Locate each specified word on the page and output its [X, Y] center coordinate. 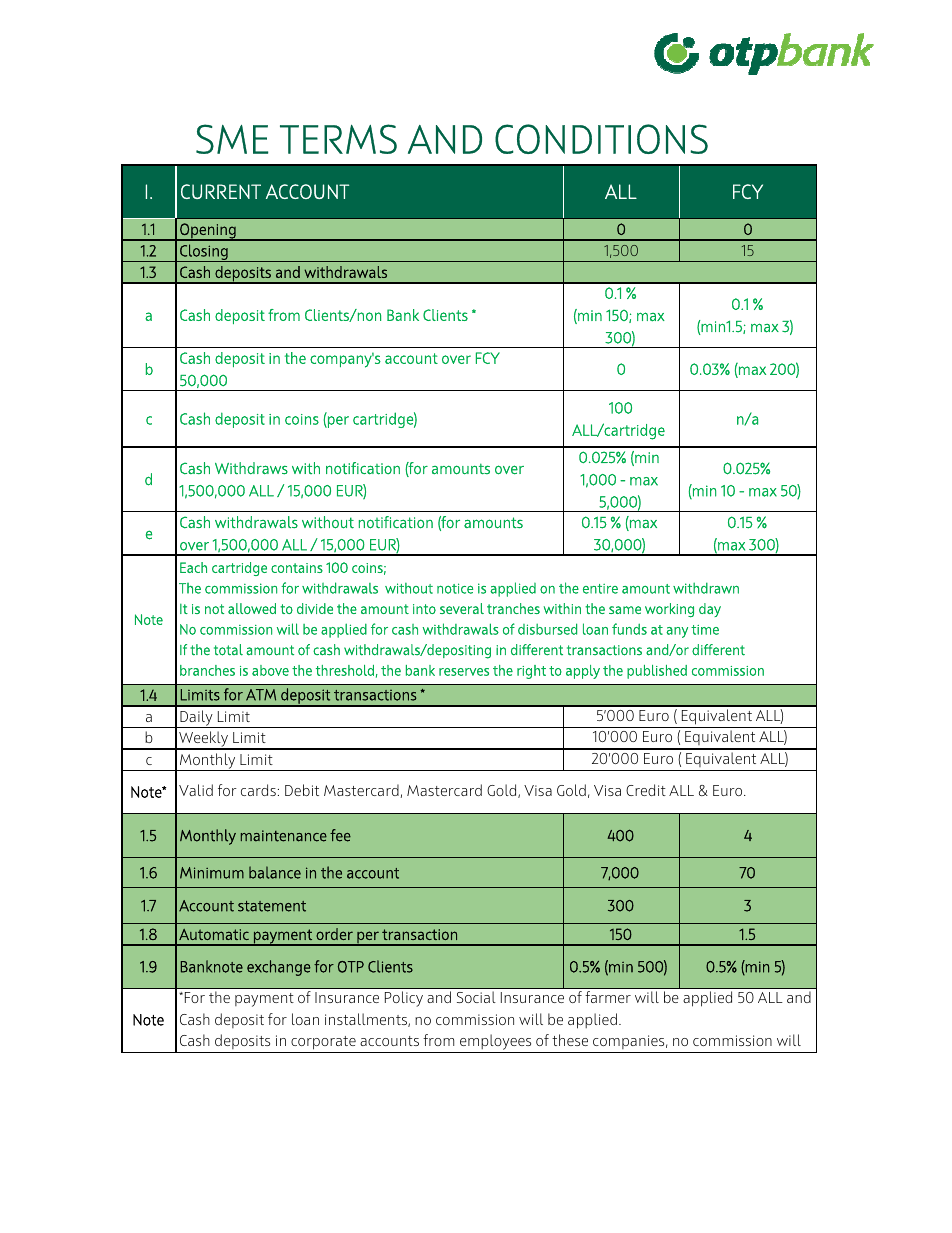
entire [600, 589]
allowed [252, 608]
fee [340, 835]
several [462, 608]
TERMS [338, 139]
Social [476, 997]
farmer [608, 997]
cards [258, 790]
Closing [204, 253]
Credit [646, 790]
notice [455, 588]
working [669, 610]
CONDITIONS [601, 139]
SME [232, 139]
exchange [279, 968]
